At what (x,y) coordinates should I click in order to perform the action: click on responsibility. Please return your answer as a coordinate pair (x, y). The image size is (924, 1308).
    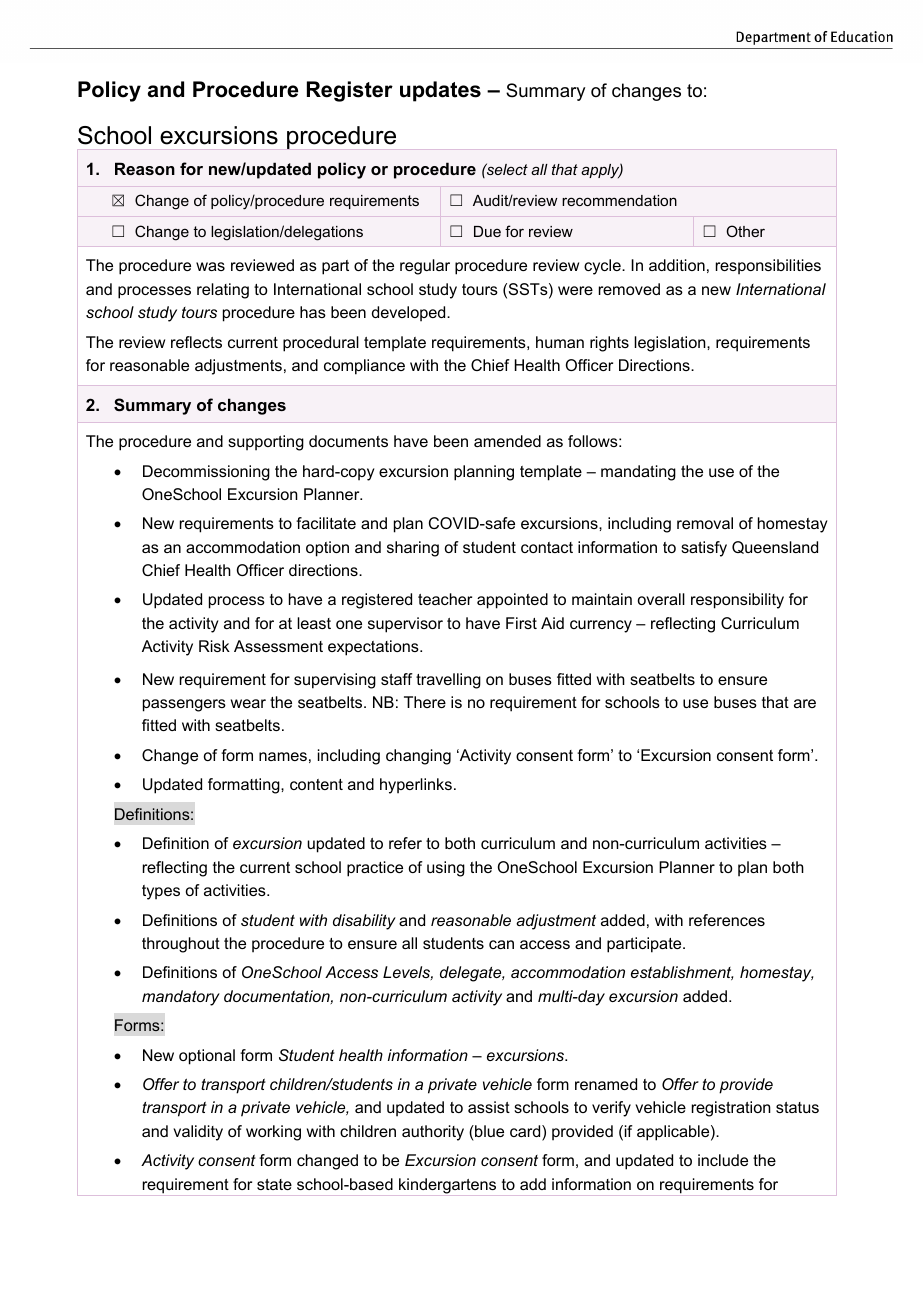
    Looking at the image, I should click on (737, 601).
